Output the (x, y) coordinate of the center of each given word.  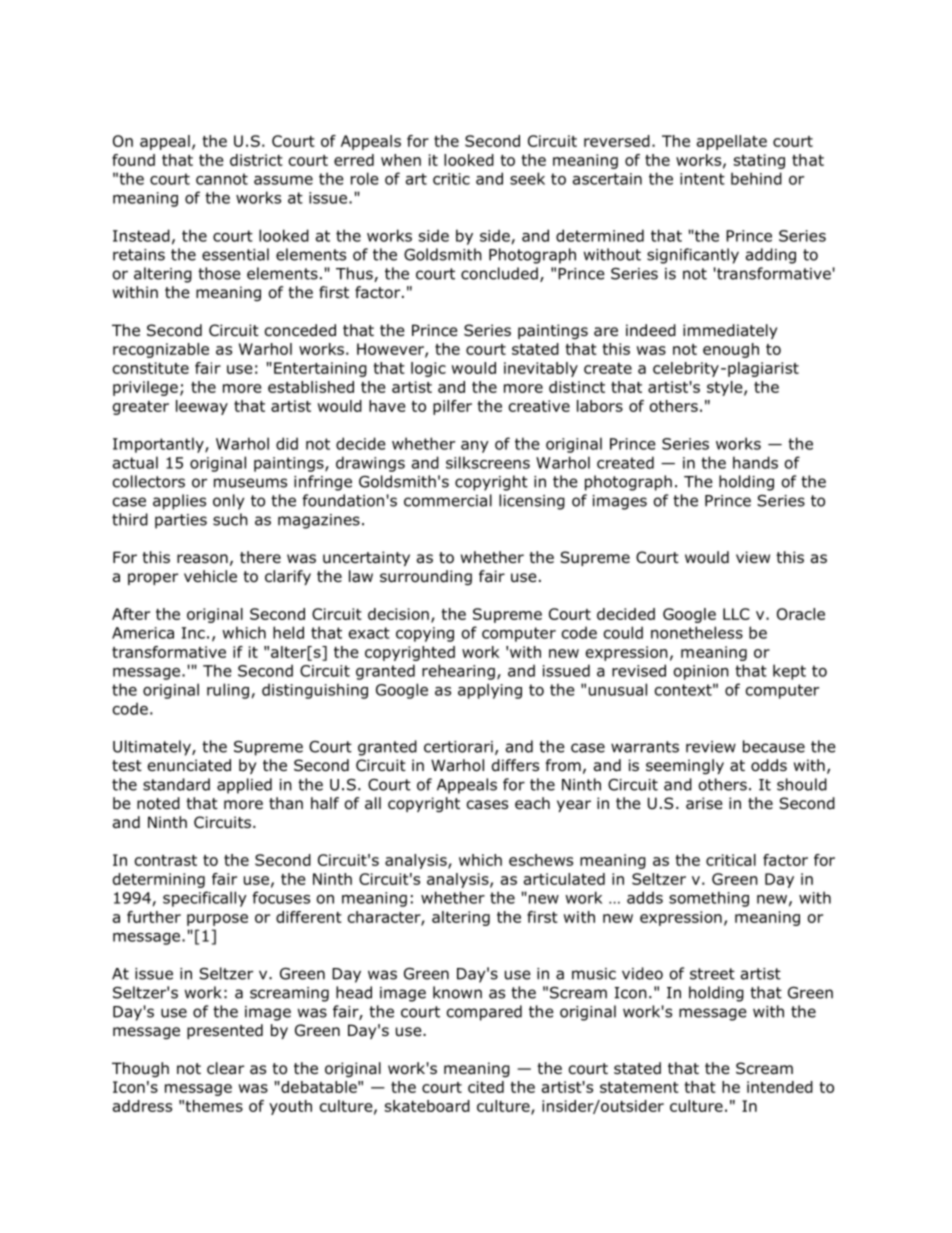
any (475, 447)
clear (225, 1068)
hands (755, 462)
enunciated (189, 765)
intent (702, 179)
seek (527, 178)
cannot (222, 179)
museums (250, 483)
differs (515, 765)
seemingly (685, 766)
